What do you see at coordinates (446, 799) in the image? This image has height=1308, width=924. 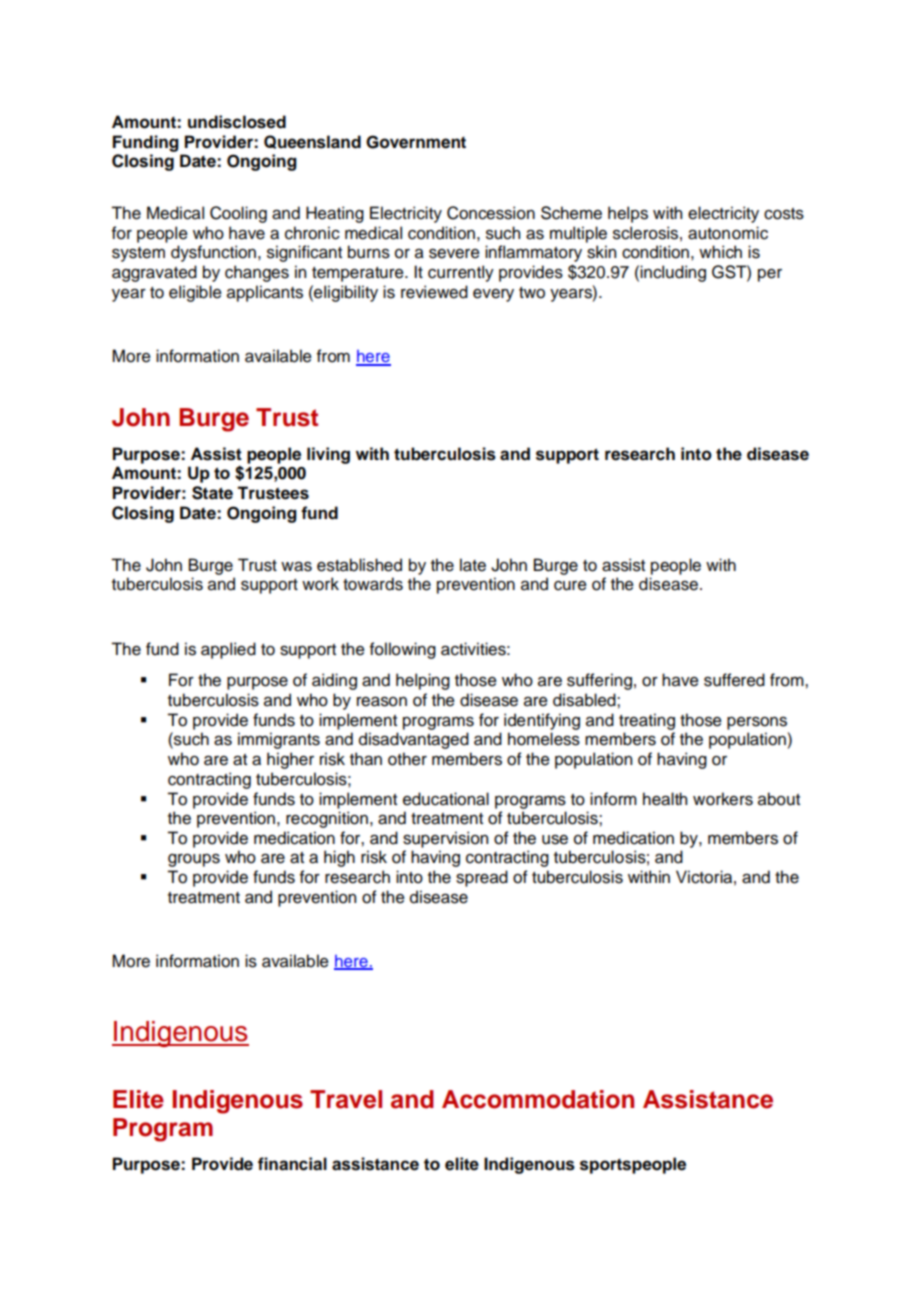 I see `educational` at bounding box center [446, 799].
